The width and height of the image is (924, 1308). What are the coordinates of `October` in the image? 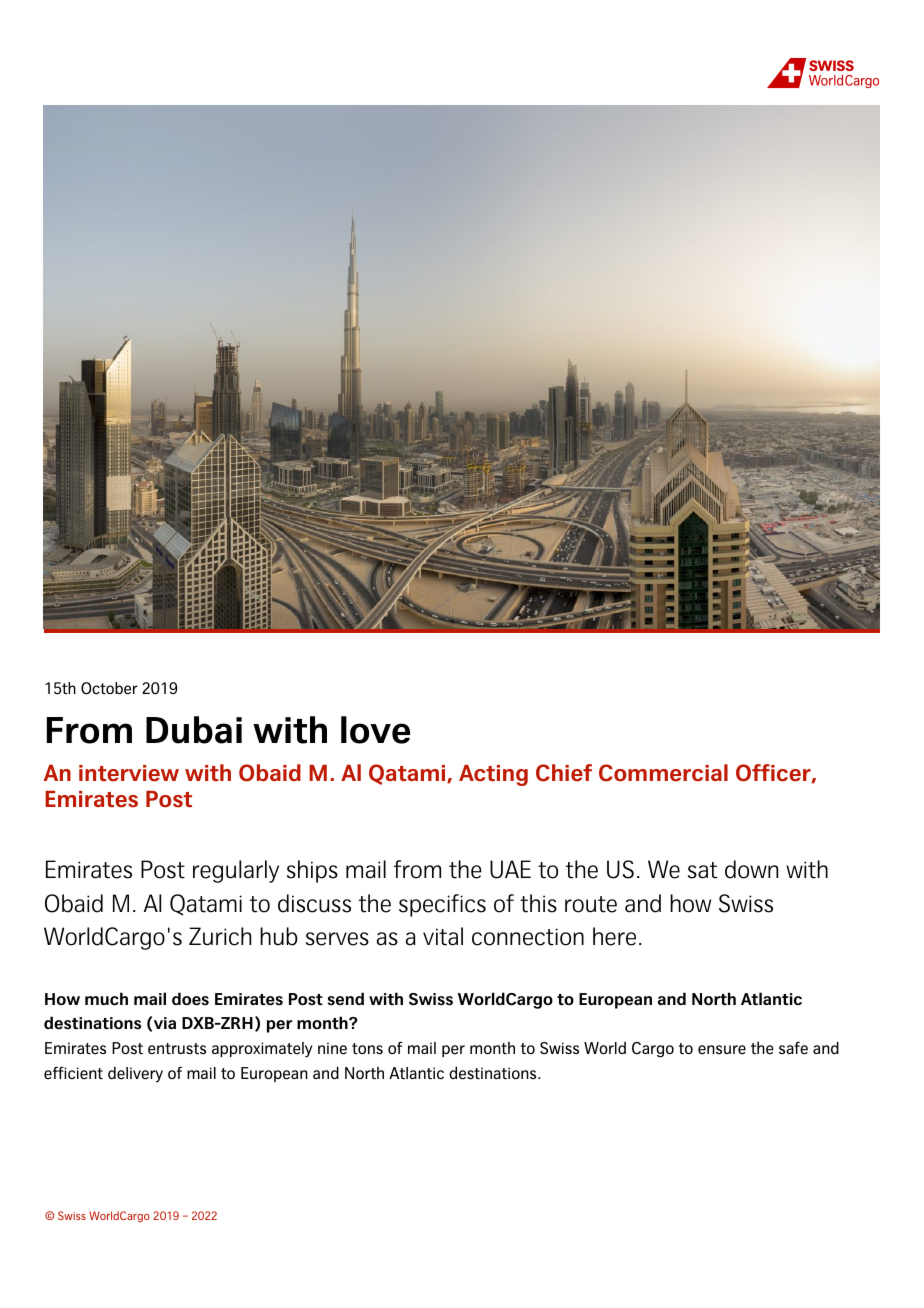 It's located at (109, 688).
